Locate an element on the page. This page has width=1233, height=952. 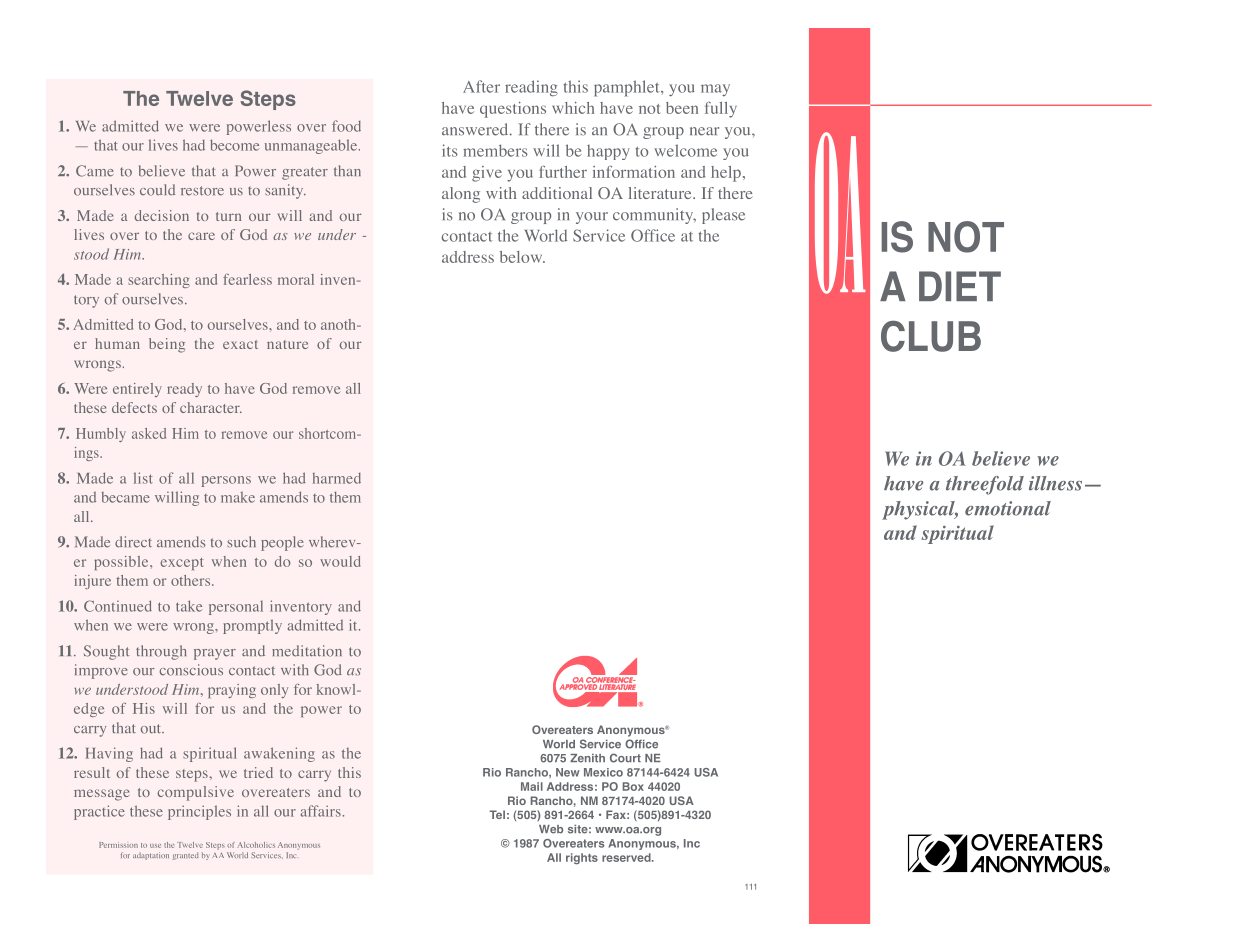
Web is located at coordinates (551, 829).
